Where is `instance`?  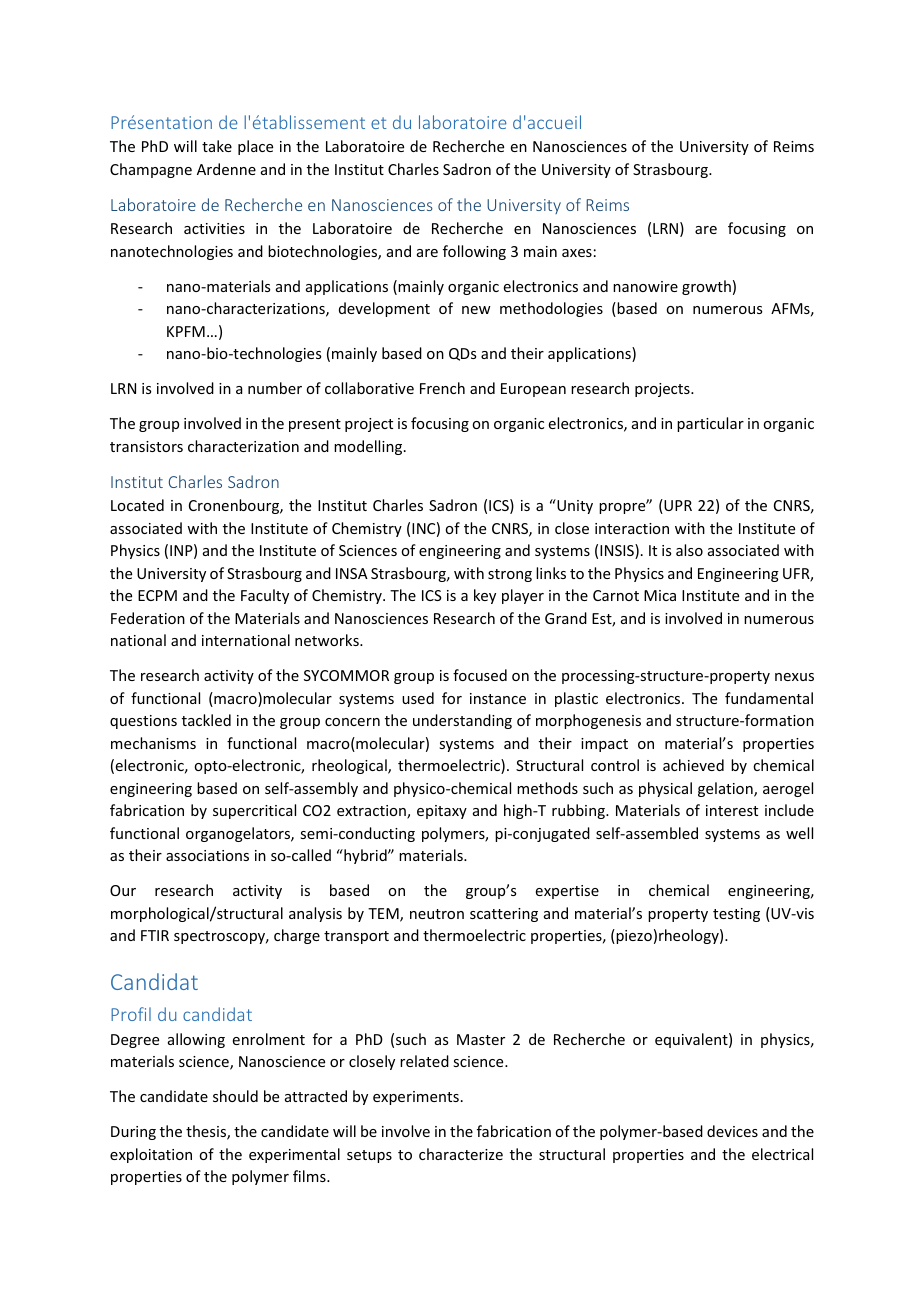
instance is located at coordinates (498, 698).
